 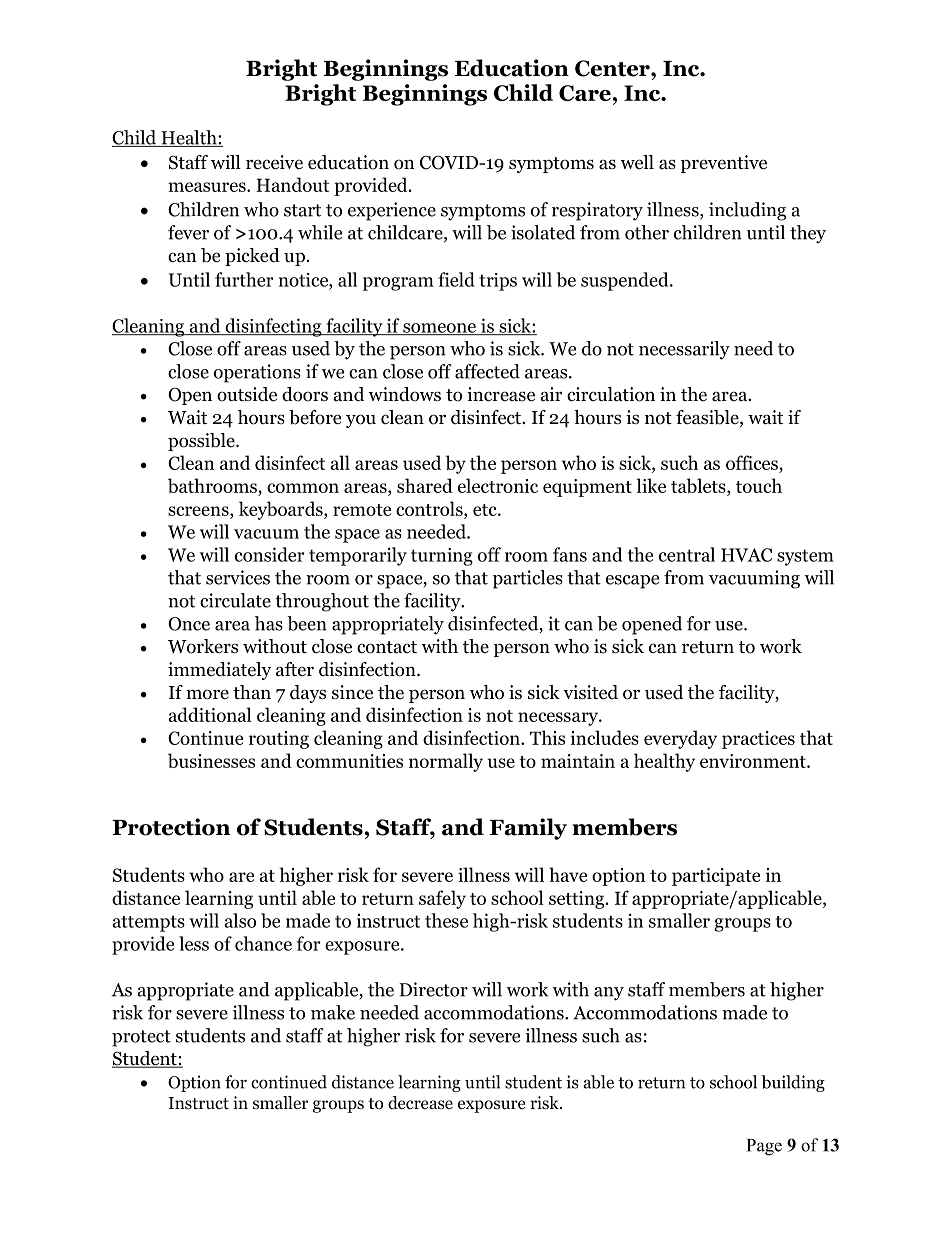 I want to click on possible, so click(x=202, y=442).
